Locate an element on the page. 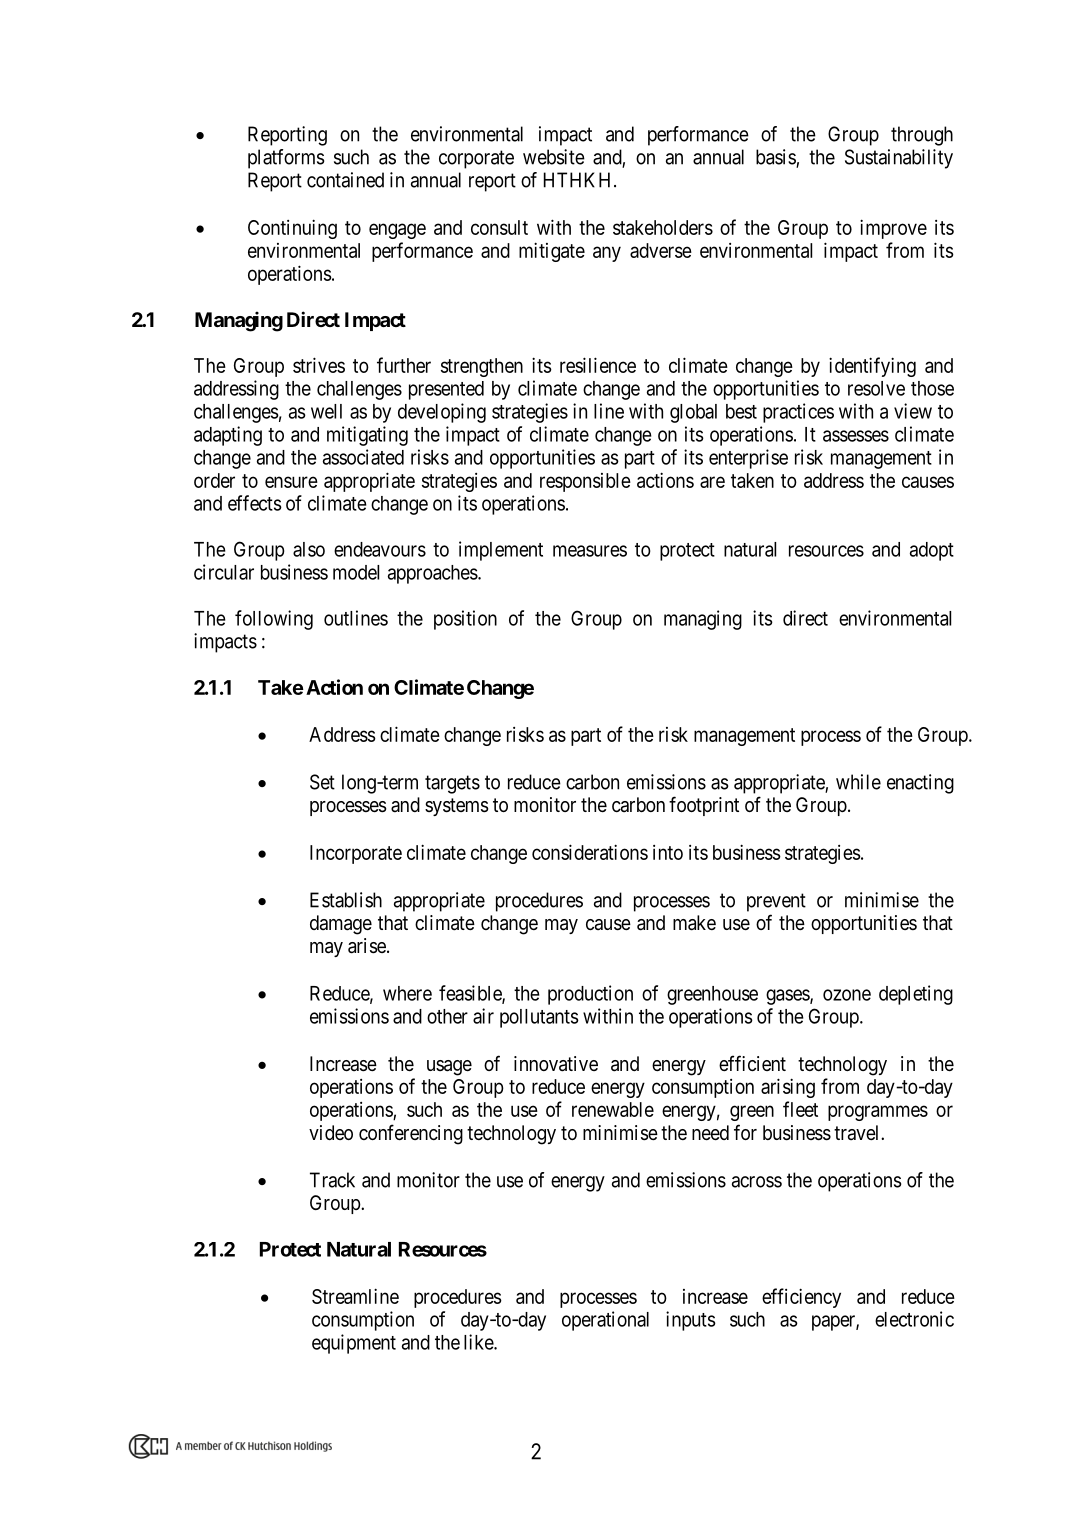 The width and height of the document is (1082, 1530). targets is located at coordinates (452, 784).
